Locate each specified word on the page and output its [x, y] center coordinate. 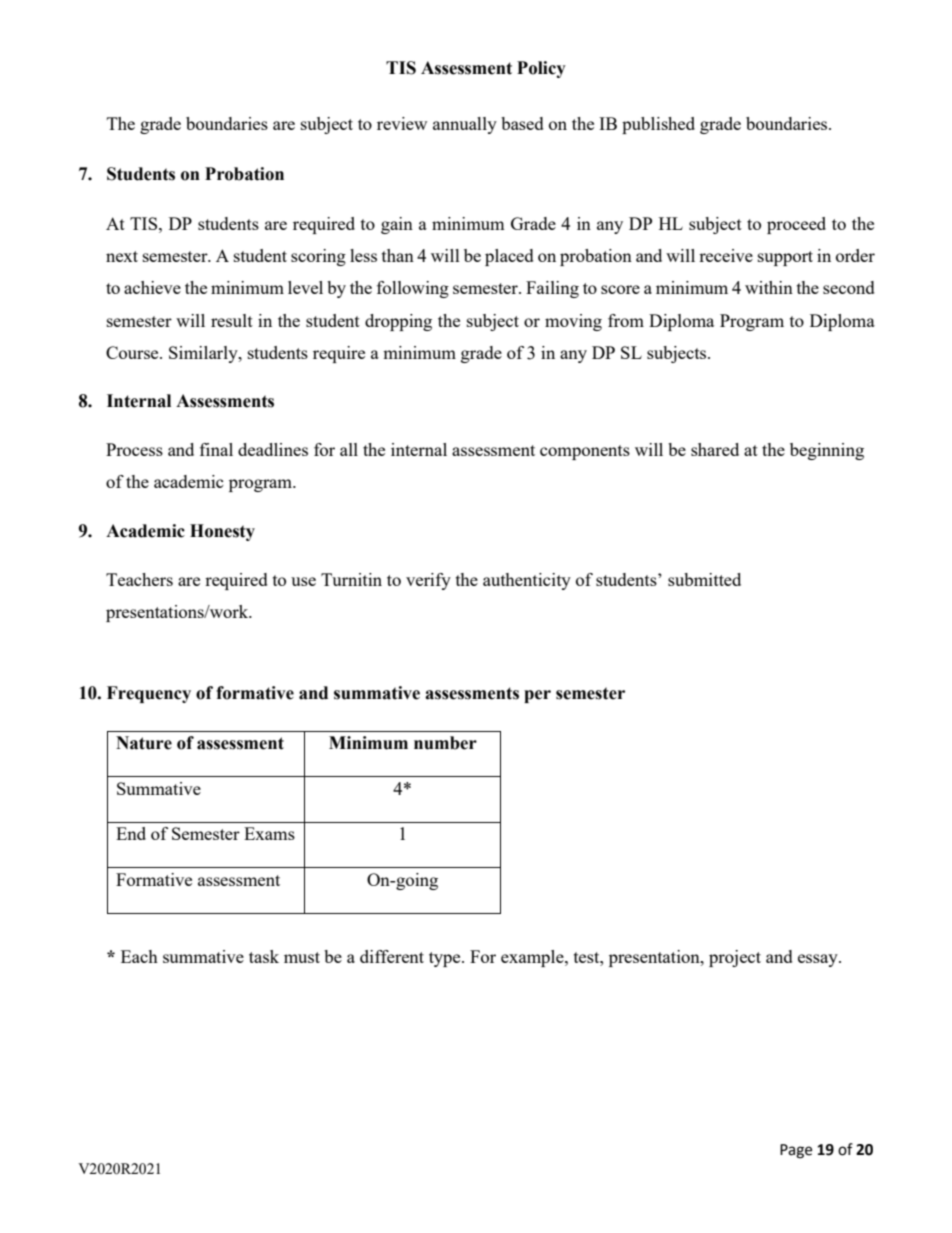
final [216, 449]
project [735, 958]
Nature [144, 743]
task [264, 956]
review [402, 123]
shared [715, 449]
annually [465, 125]
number [445, 743]
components [585, 452]
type [446, 959]
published [658, 125]
